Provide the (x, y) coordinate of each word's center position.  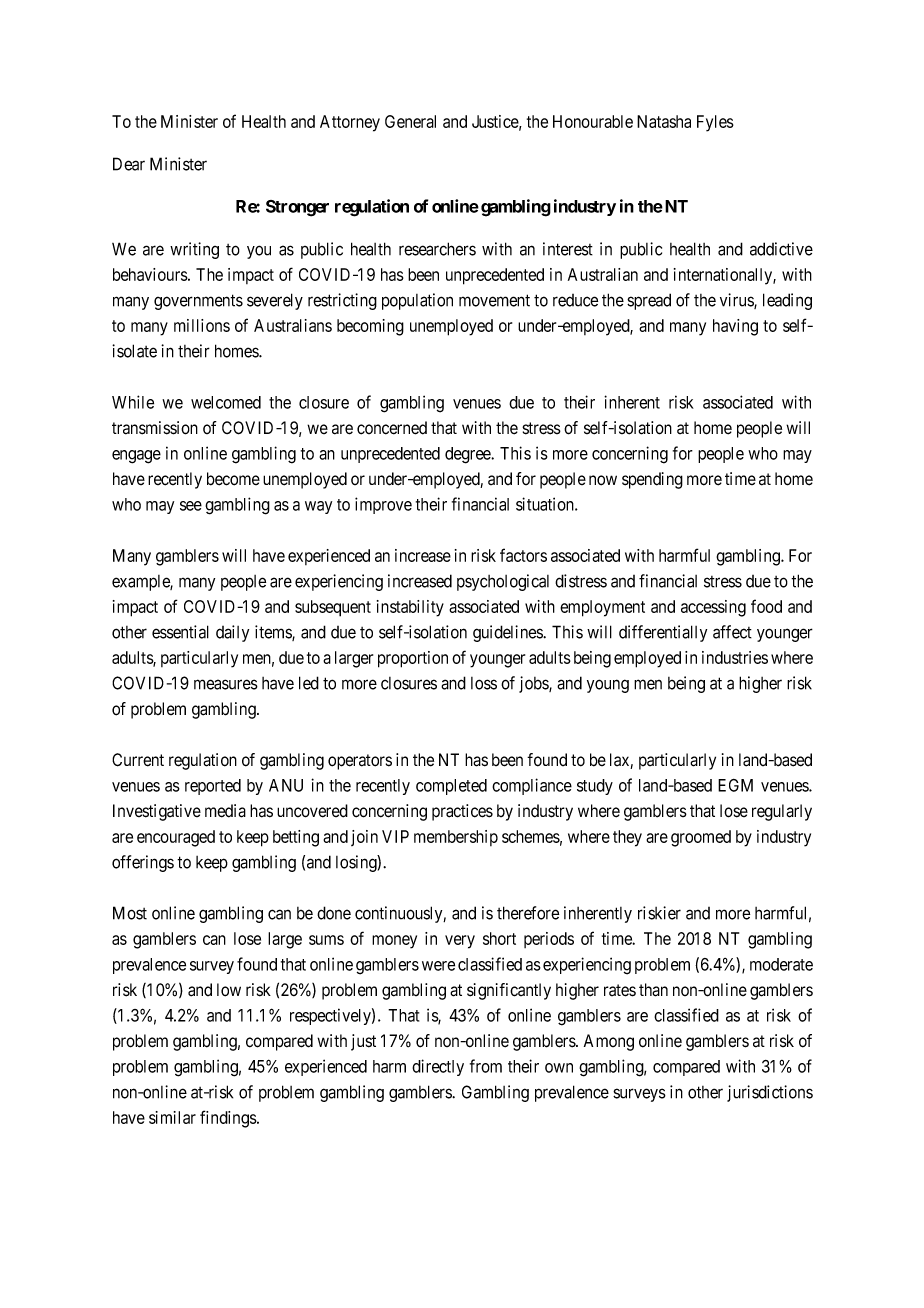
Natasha (664, 121)
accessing (713, 608)
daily (232, 633)
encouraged (176, 838)
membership (456, 838)
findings (229, 1119)
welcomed (226, 402)
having (735, 327)
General (410, 121)
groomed (701, 838)
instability (410, 608)
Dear (129, 164)
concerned (392, 428)
